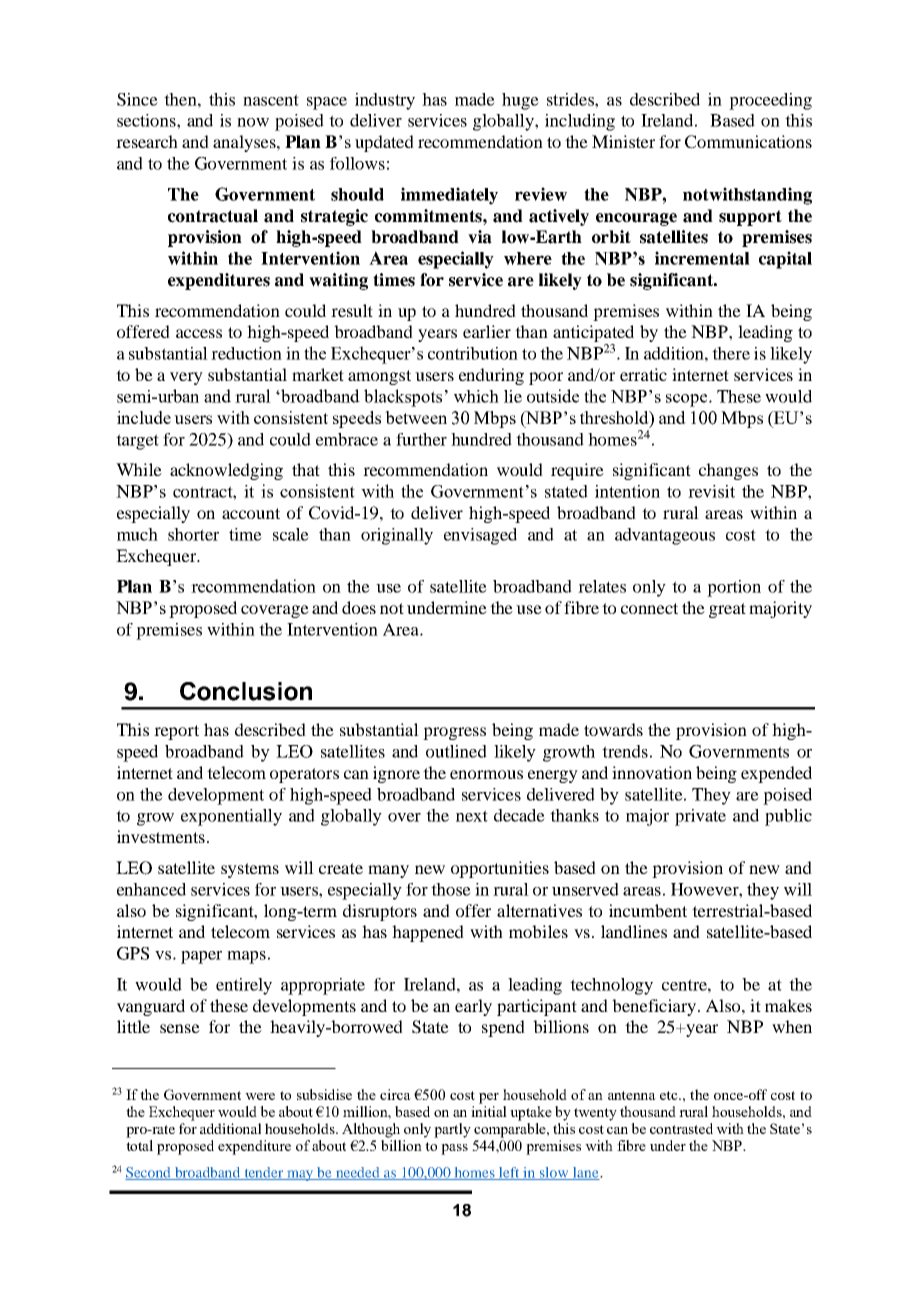  I want to click on which, so click(476, 396).
